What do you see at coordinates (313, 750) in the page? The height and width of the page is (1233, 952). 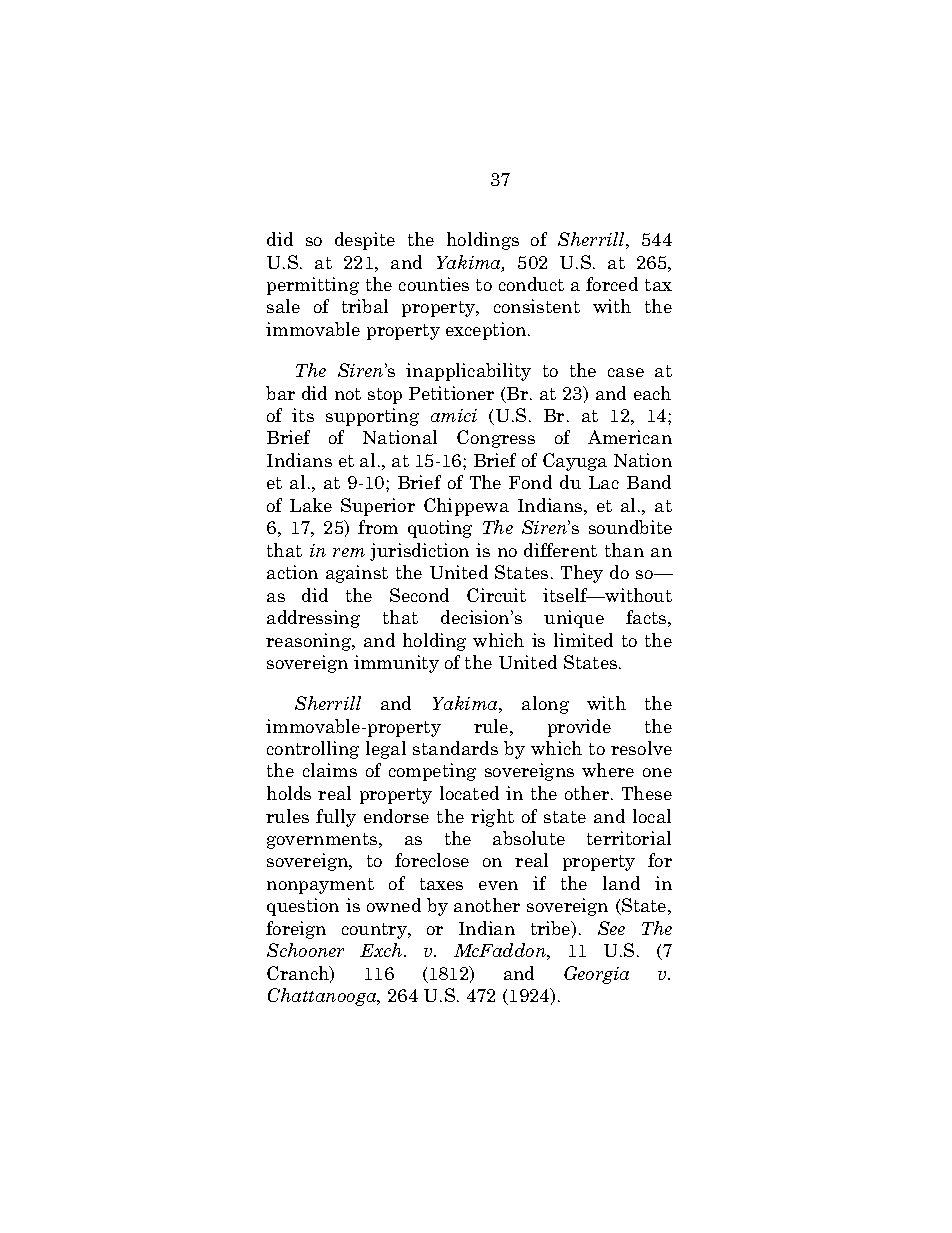 I see `controlling` at bounding box center [313, 750].
